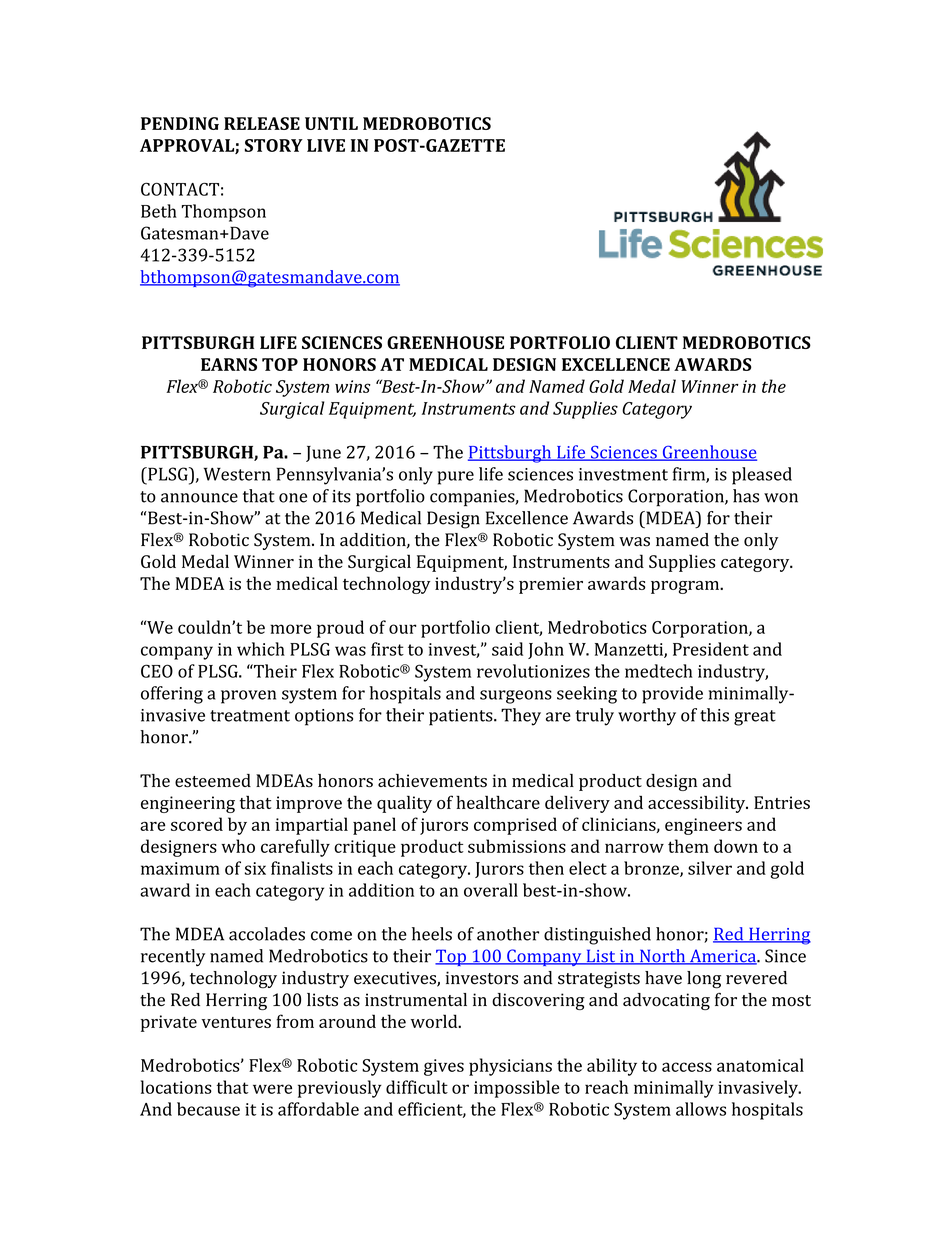 This page has width=952, height=1233. I want to click on President, so click(711, 649).
